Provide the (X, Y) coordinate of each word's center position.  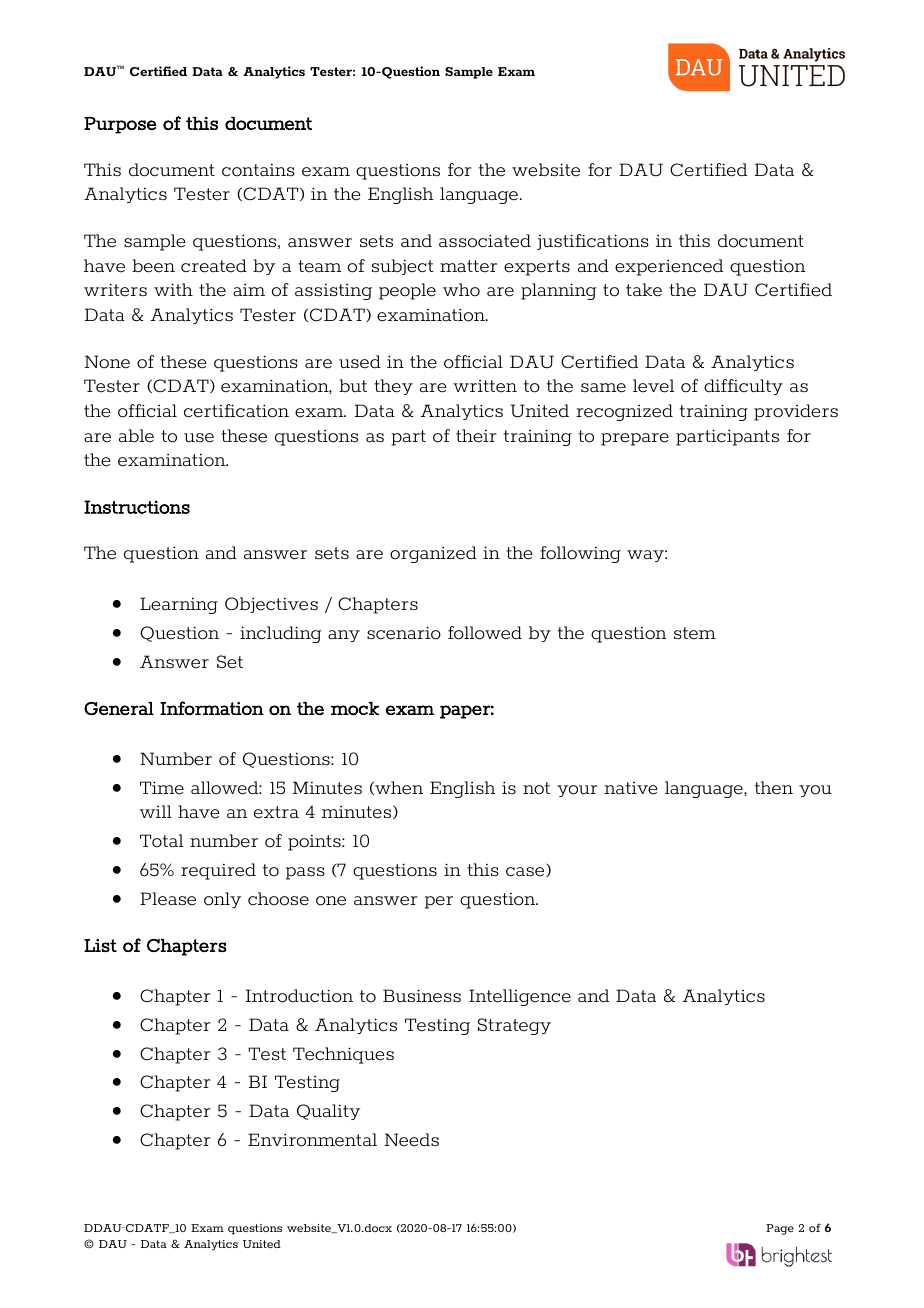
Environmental (312, 1140)
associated (485, 241)
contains (258, 170)
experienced (669, 267)
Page (780, 1229)
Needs (412, 1140)
